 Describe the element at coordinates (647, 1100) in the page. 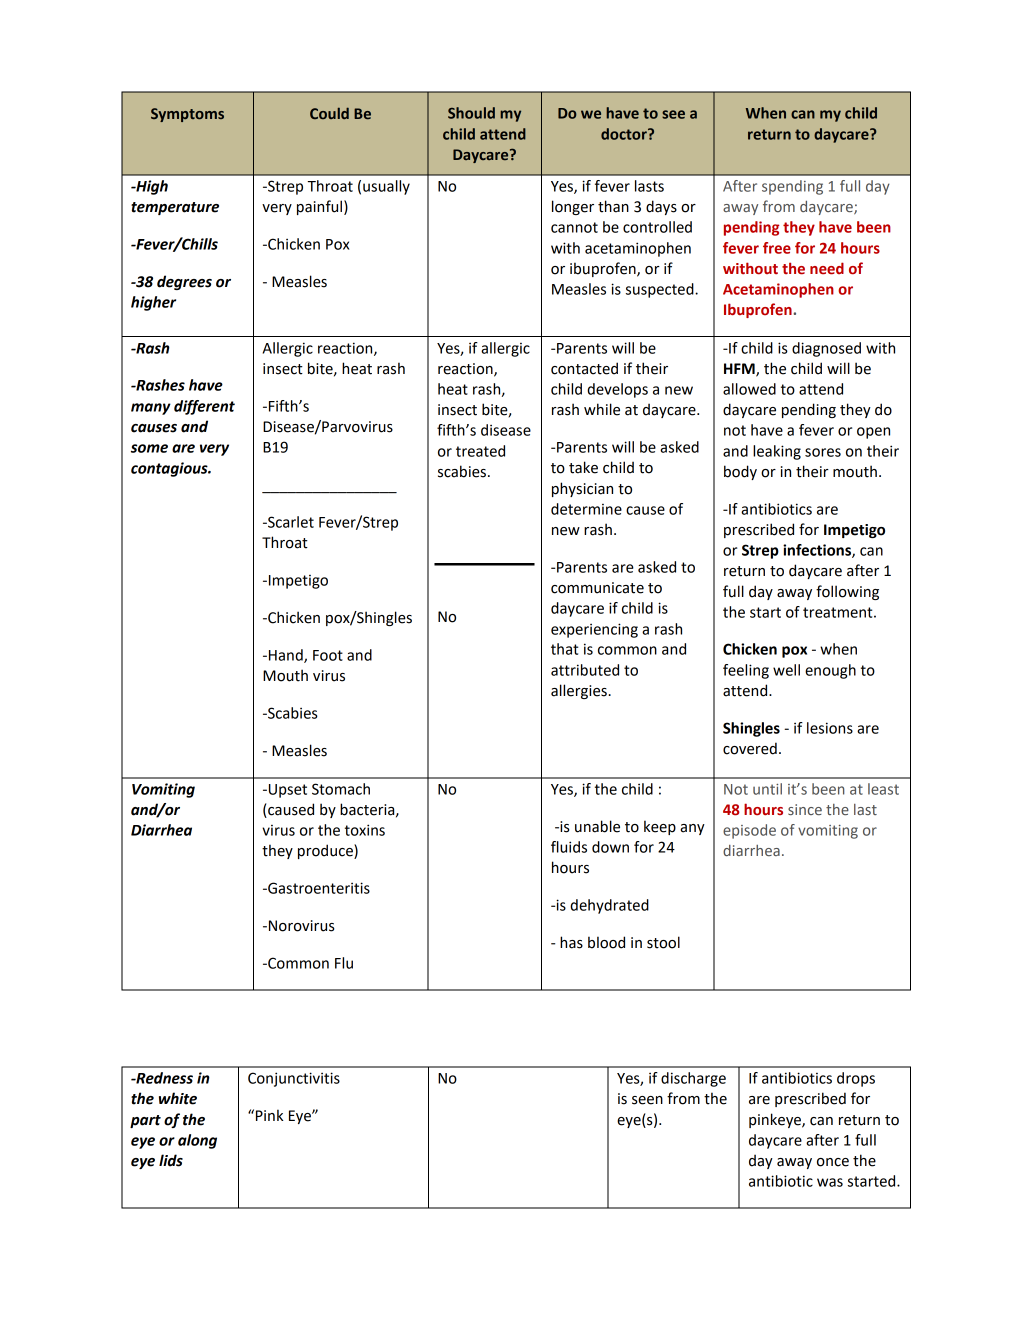

I see `seen` at that location.
